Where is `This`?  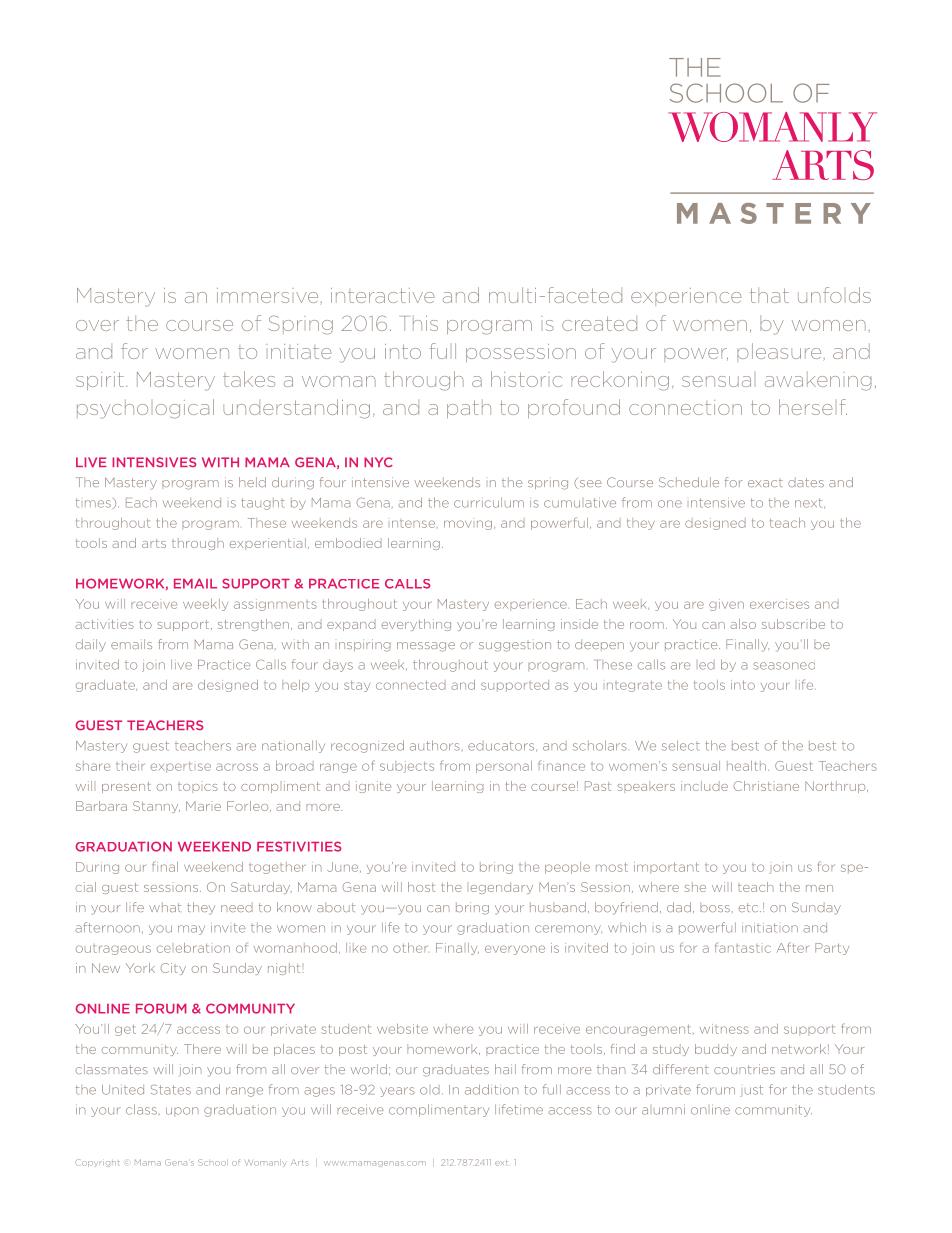
This is located at coordinates (421, 323).
